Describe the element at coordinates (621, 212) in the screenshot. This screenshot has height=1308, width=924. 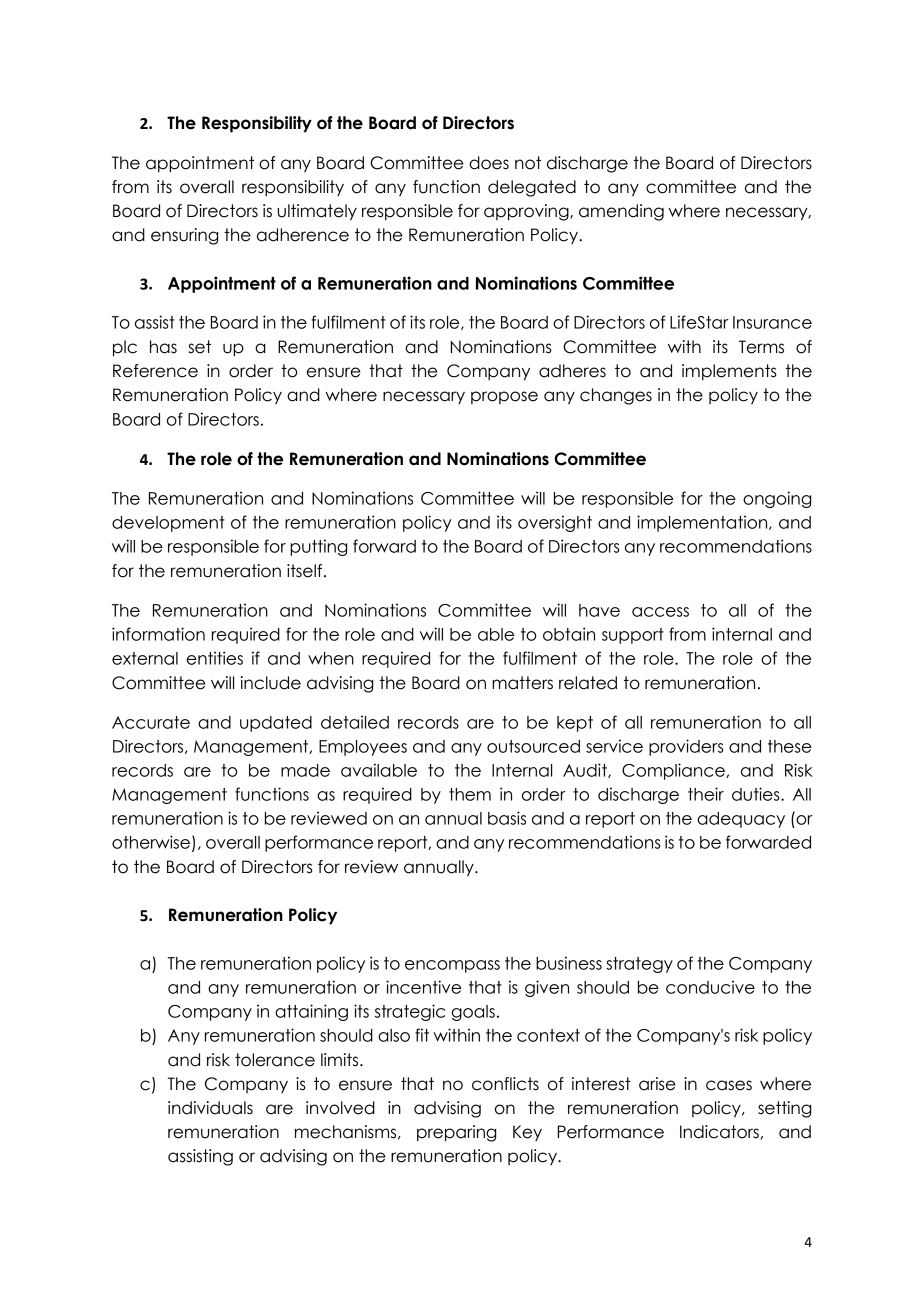
I see `amending` at that location.
